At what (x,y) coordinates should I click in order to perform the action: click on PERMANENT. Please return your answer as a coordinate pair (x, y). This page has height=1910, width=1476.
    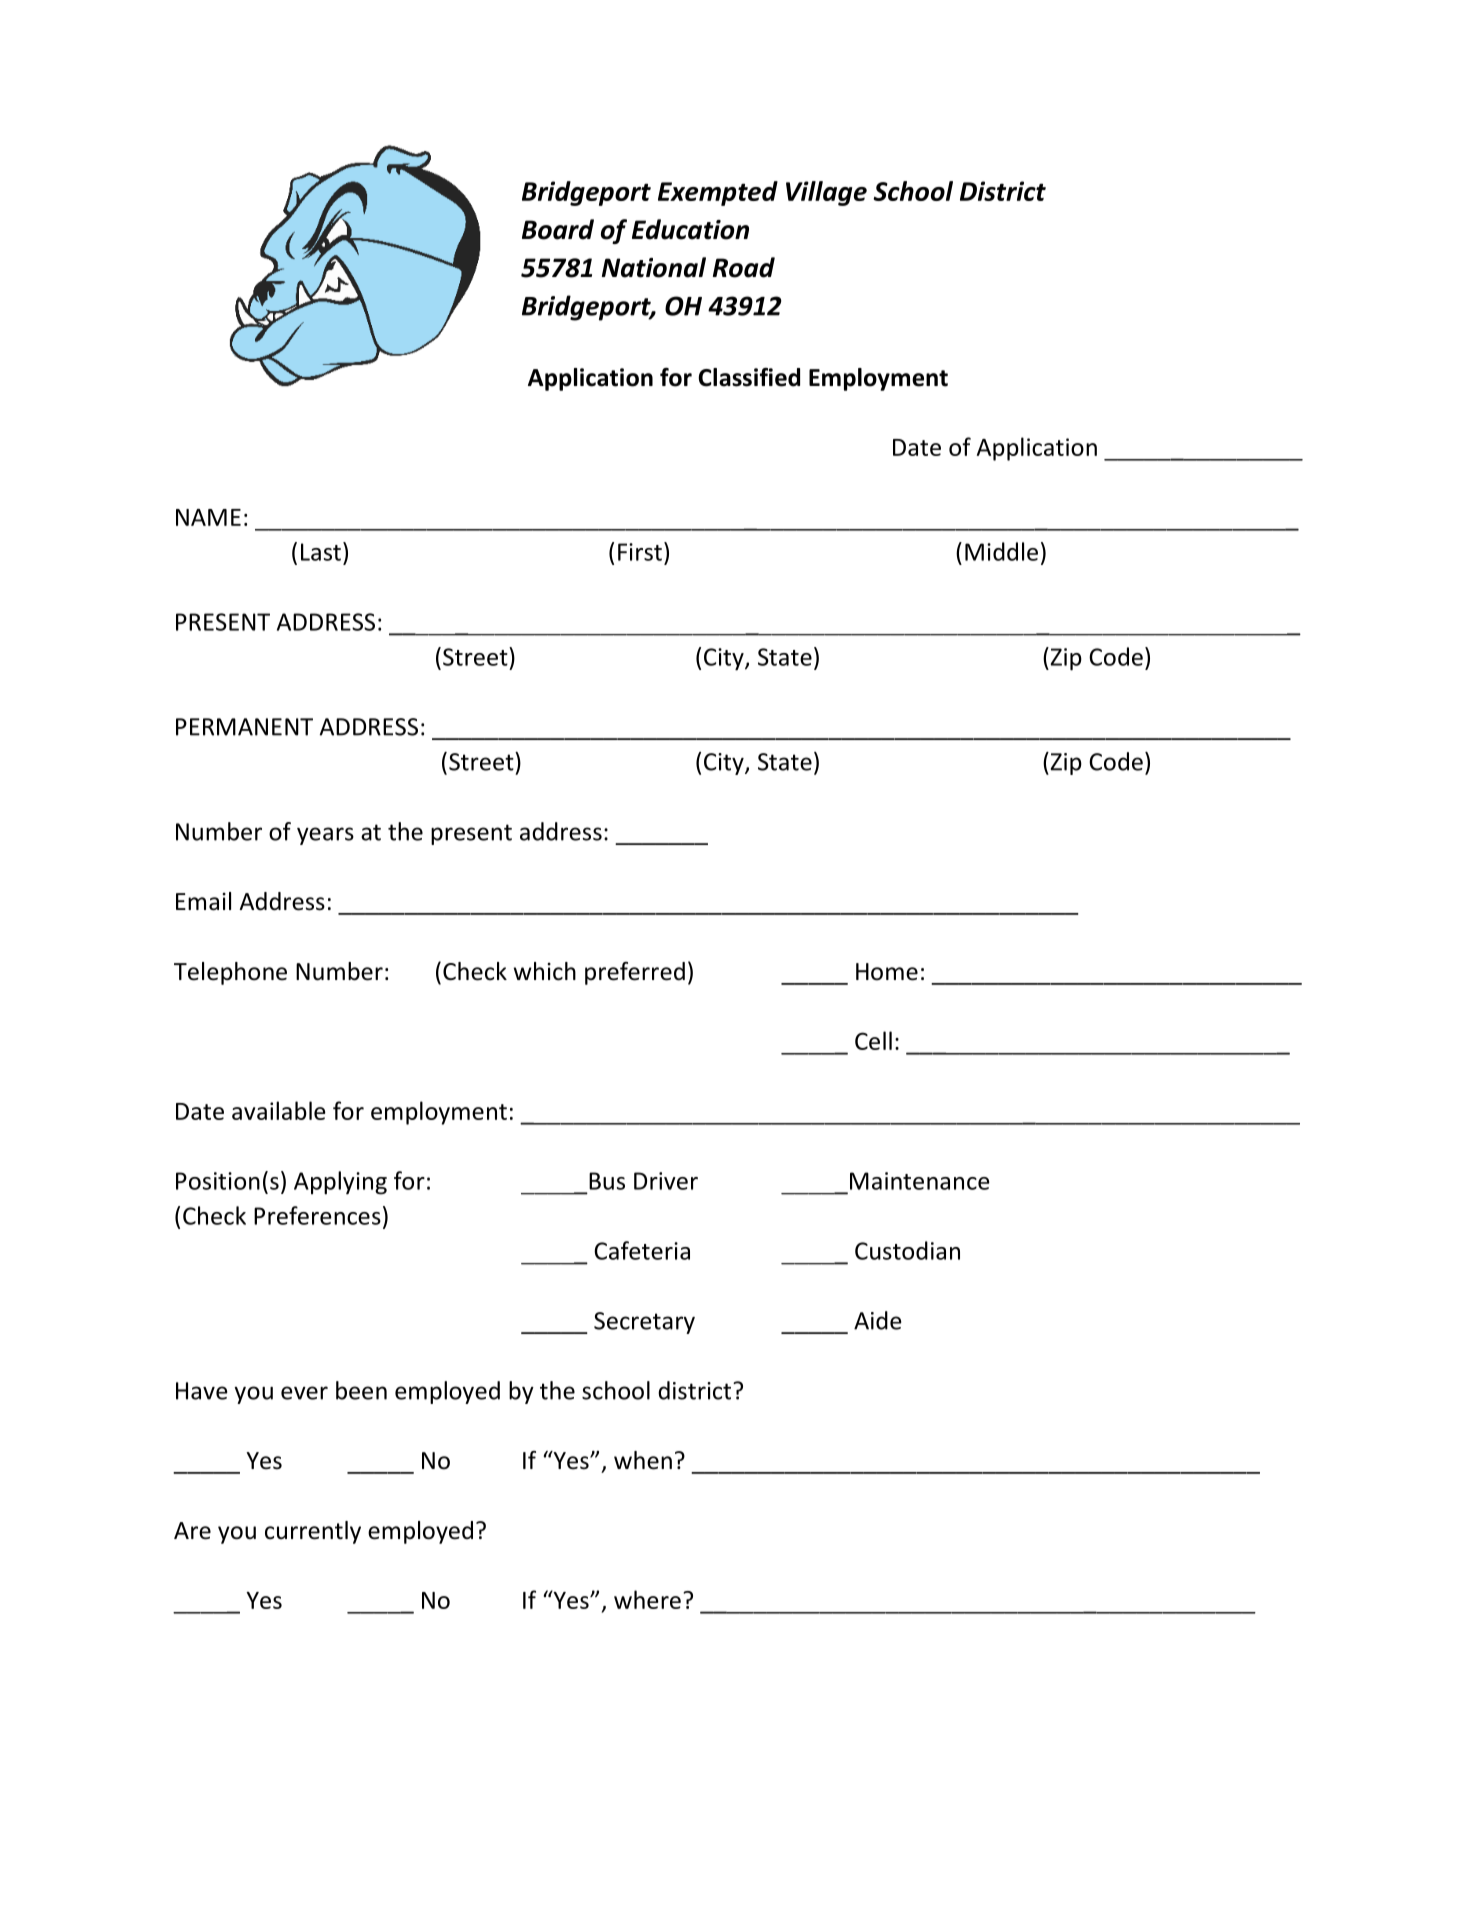
    Looking at the image, I should click on (244, 727).
